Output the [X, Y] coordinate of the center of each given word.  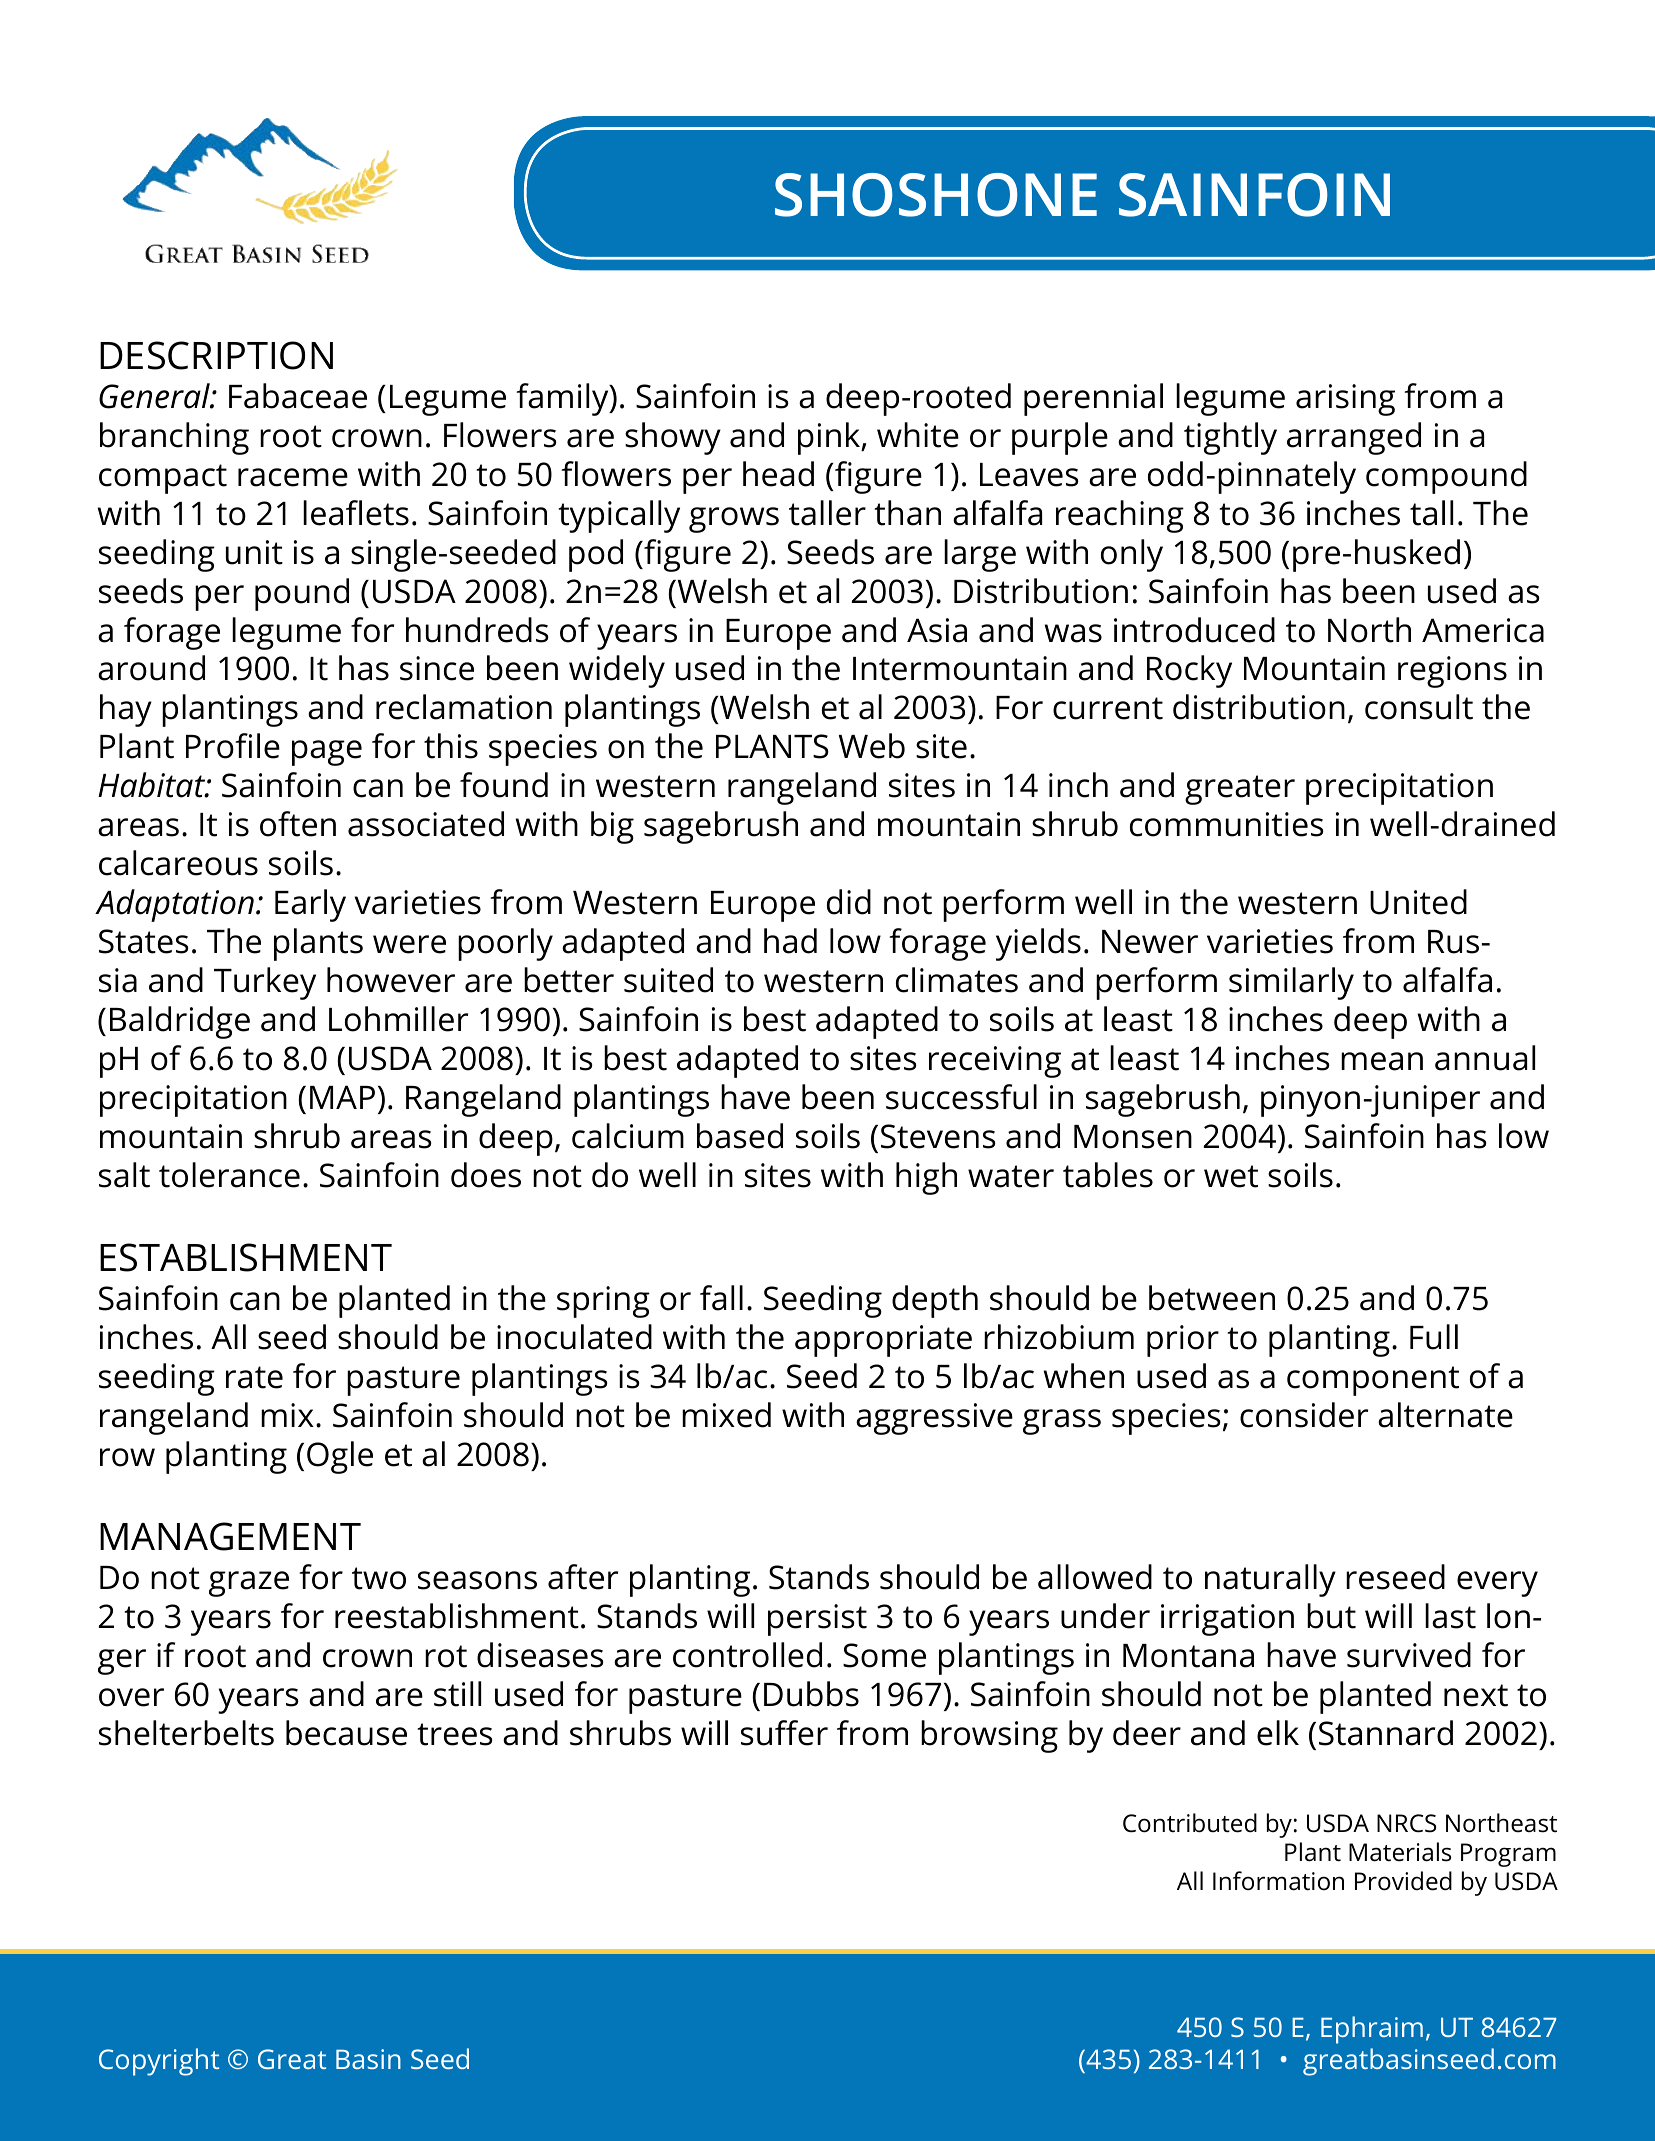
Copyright [159, 2062]
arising [1345, 400]
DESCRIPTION [216, 355]
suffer [784, 1733]
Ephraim [1372, 2030]
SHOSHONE [936, 195]
